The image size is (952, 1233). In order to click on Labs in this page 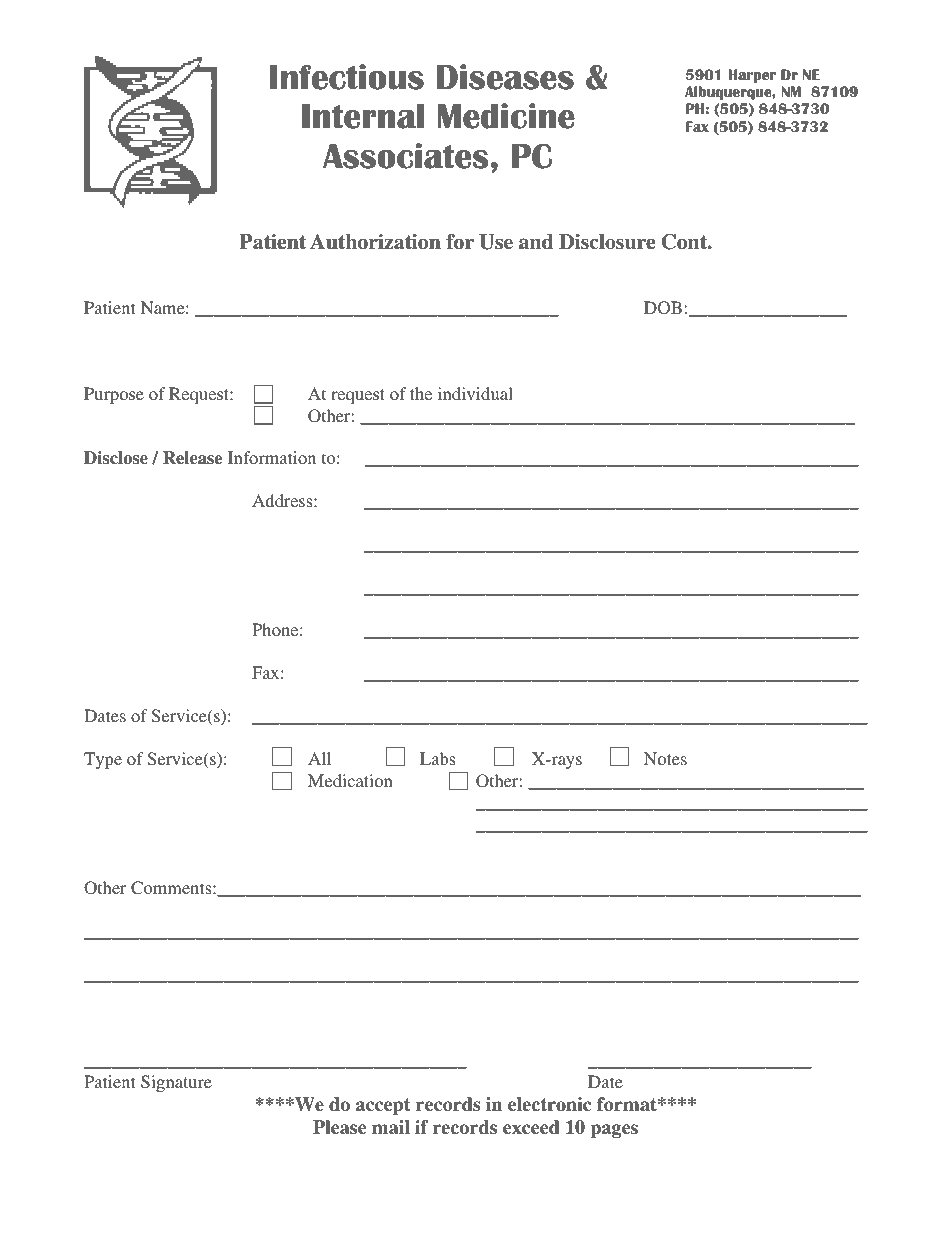, I will do `click(437, 758)`.
